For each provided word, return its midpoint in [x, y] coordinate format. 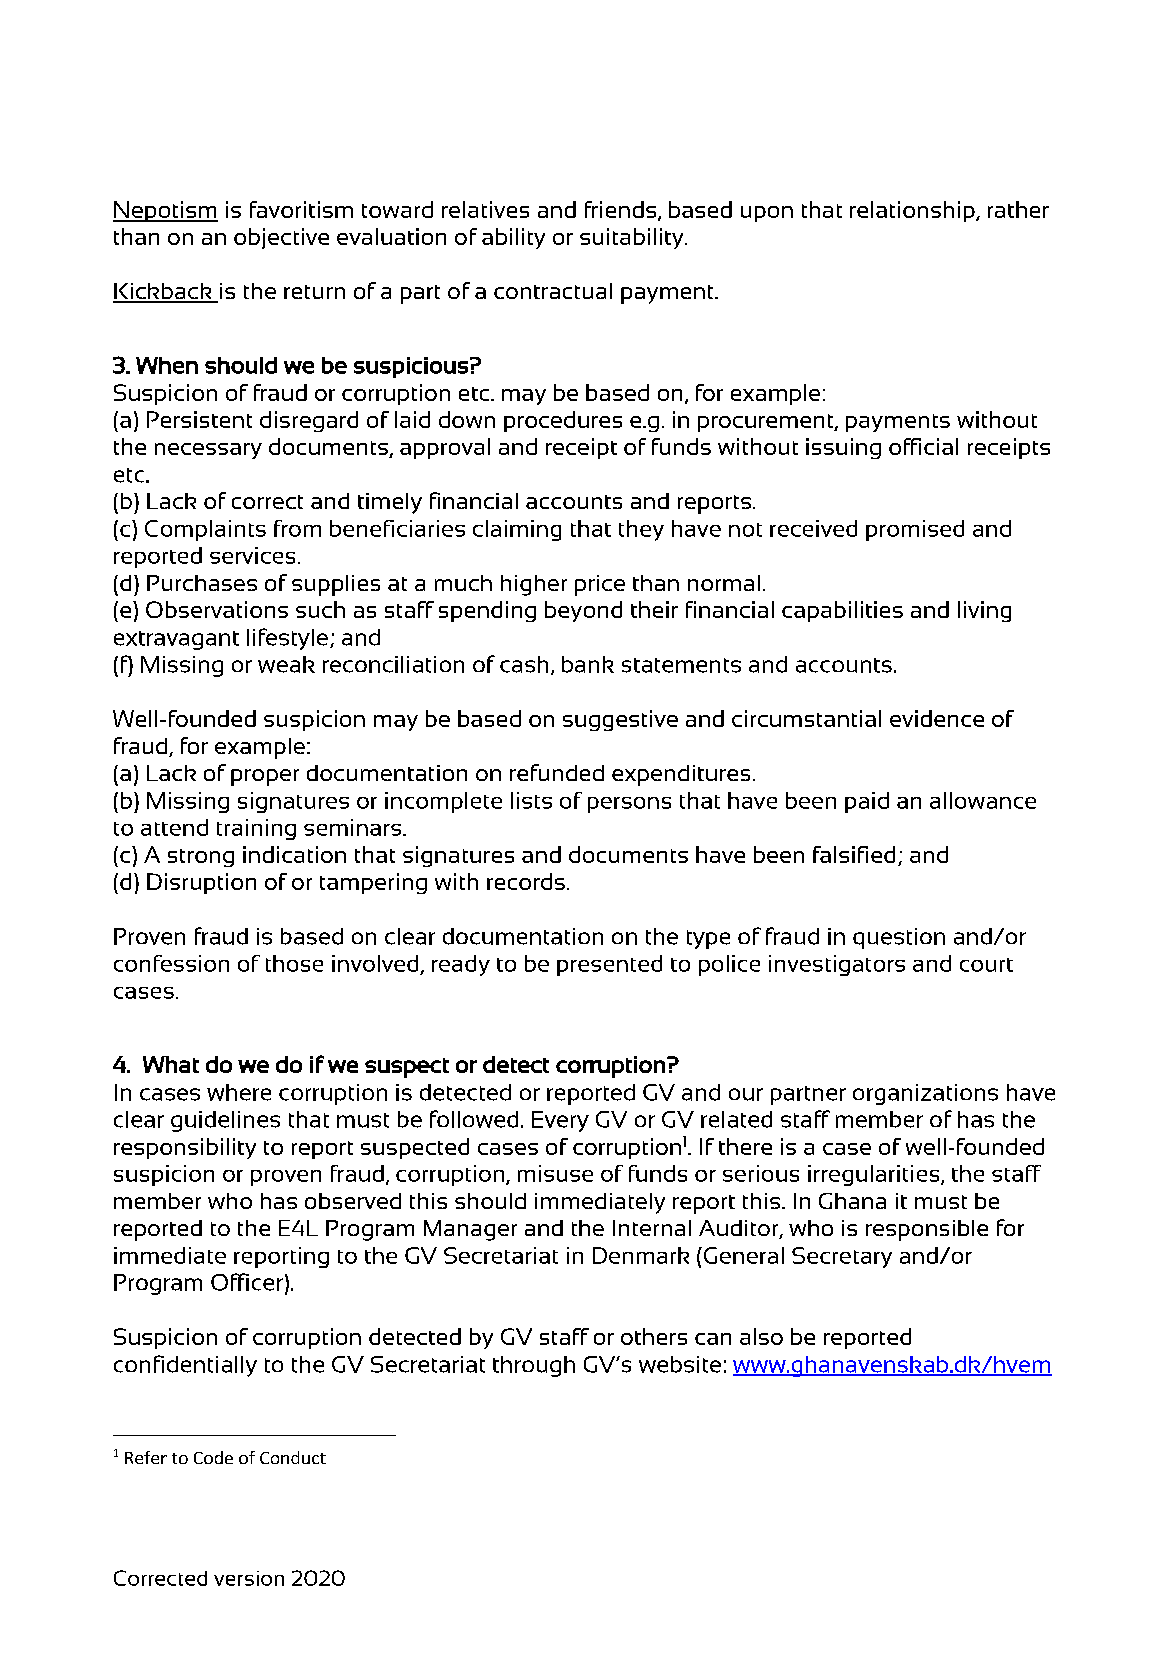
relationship [913, 211]
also [761, 1336]
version [249, 1578]
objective [281, 238]
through [534, 1366]
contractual [553, 291]
